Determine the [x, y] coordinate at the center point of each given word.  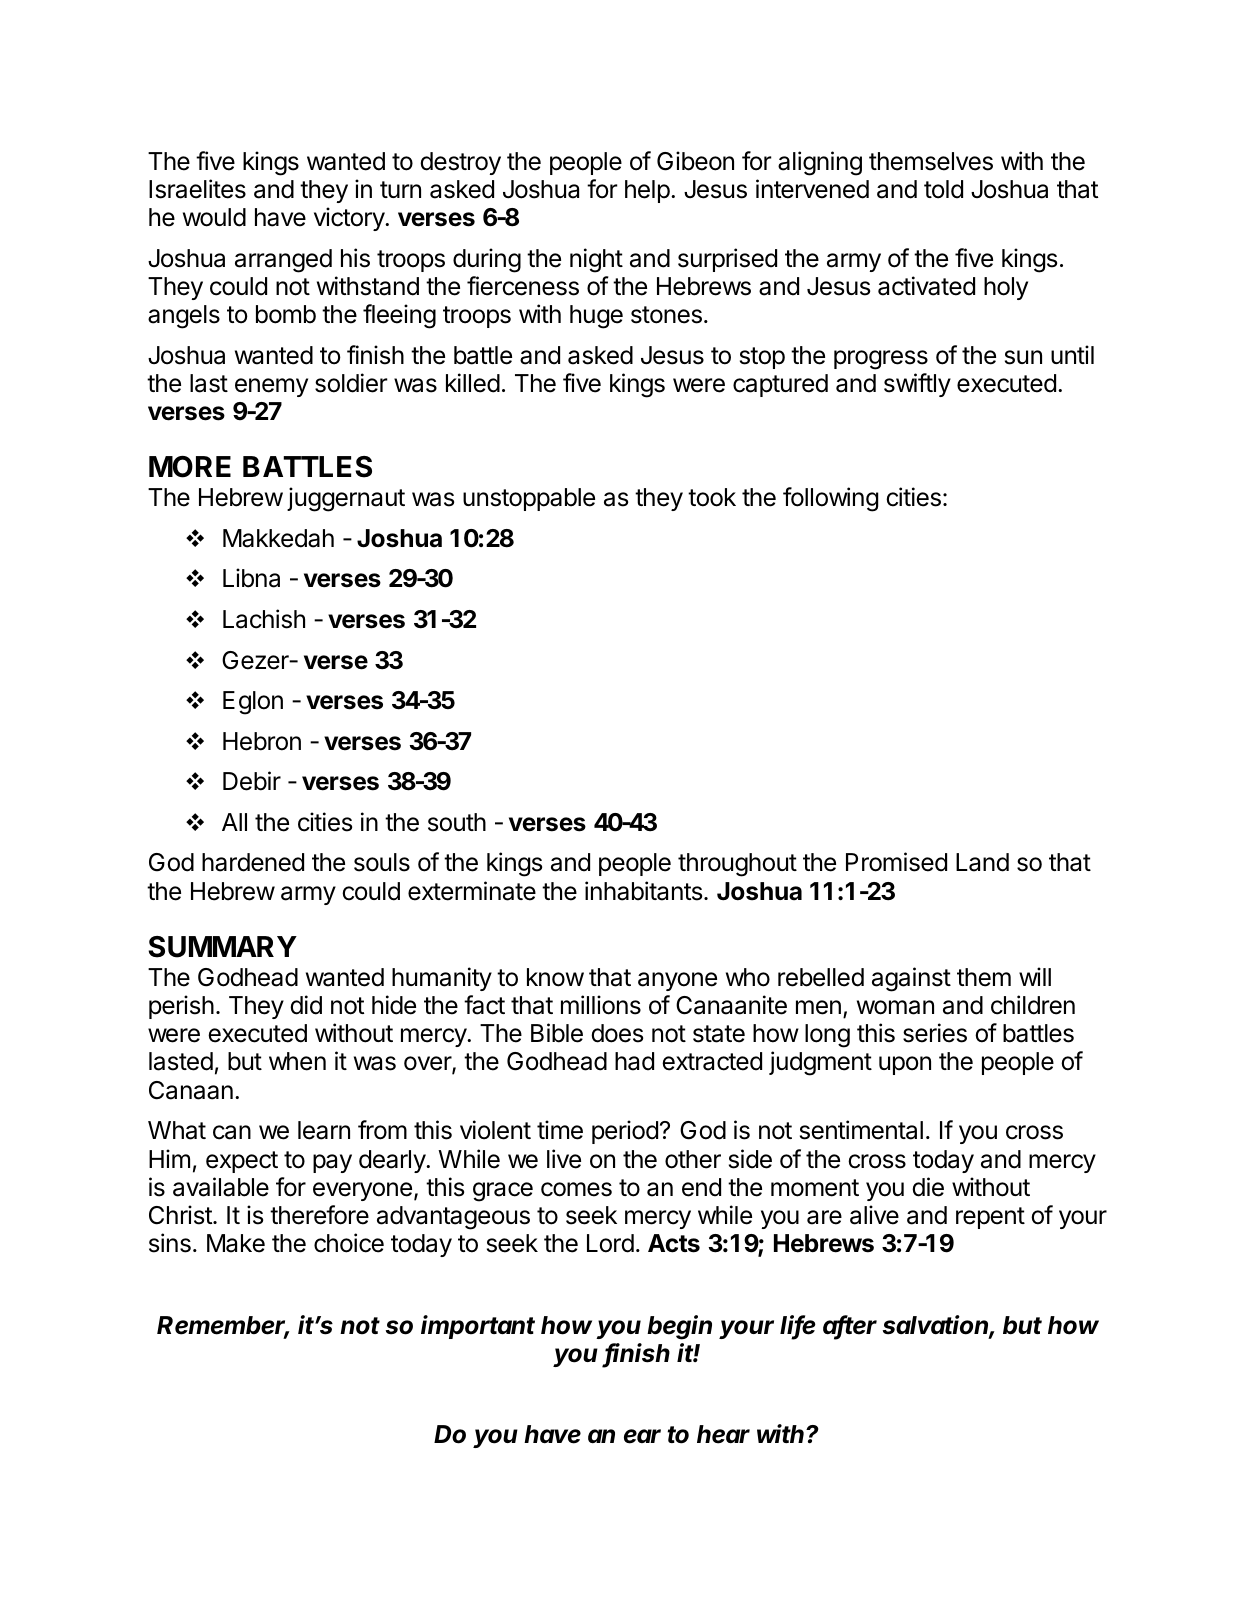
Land [982, 862]
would [214, 217]
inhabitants [645, 891]
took [712, 497]
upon [905, 1065]
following [830, 499]
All [234, 822]
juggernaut [346, 499]
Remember [223, 1326]
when [297, 1061]
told [943, 189]
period [625, 1132]
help [647, 191]
